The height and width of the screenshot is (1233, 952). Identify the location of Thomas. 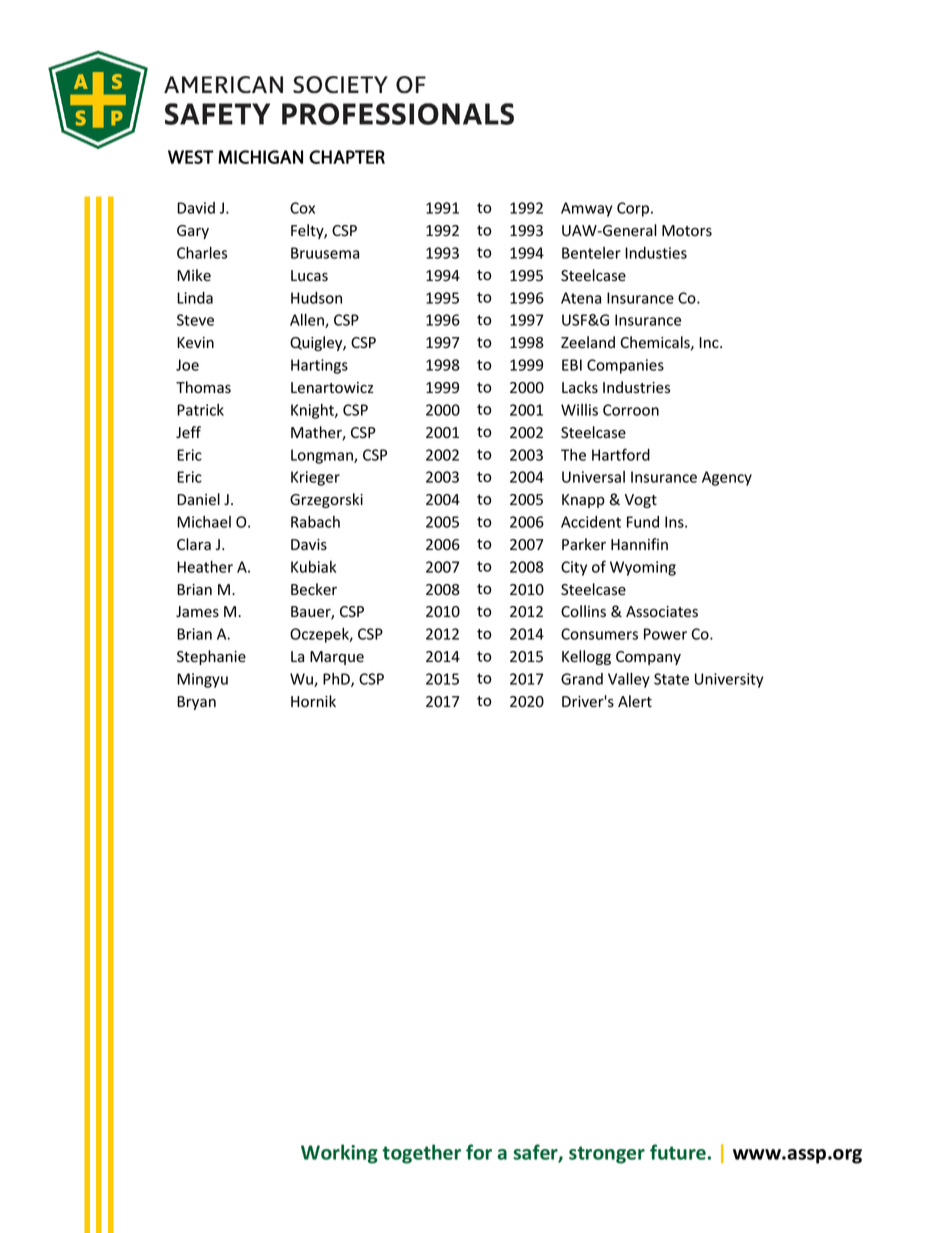
(203, 387).
